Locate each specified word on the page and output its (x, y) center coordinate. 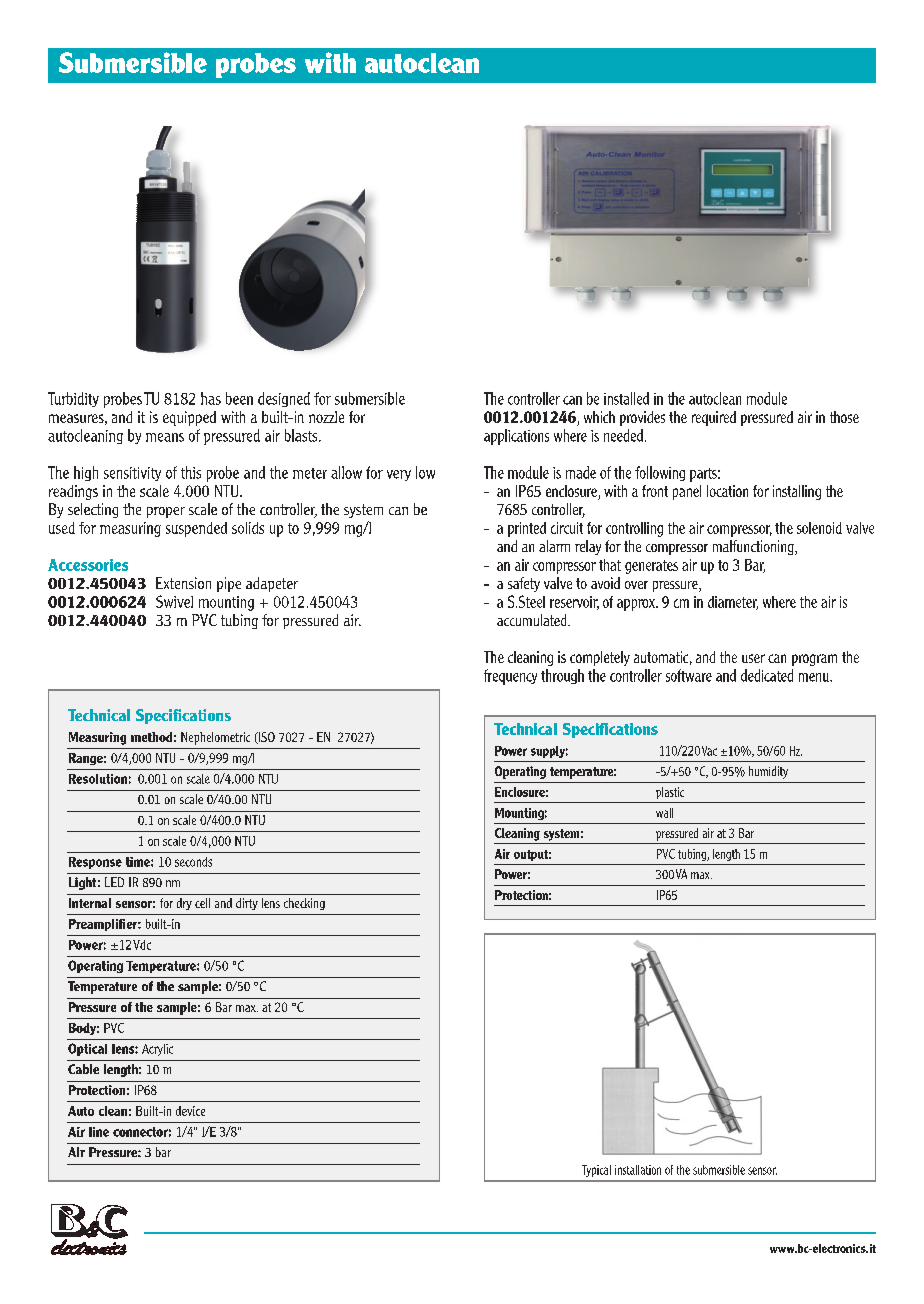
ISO (265, 738)
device (190, 1111)
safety (524, 584)
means (165, 437)
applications (516, 437)
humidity (768, 772)
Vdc (142, 945)
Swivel (174, 601)
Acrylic (157, 1050)
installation (638, 1170)
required (714, 418)
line (99, 1132)
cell (202, 903)
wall (664, 813)
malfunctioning (754, 547)
